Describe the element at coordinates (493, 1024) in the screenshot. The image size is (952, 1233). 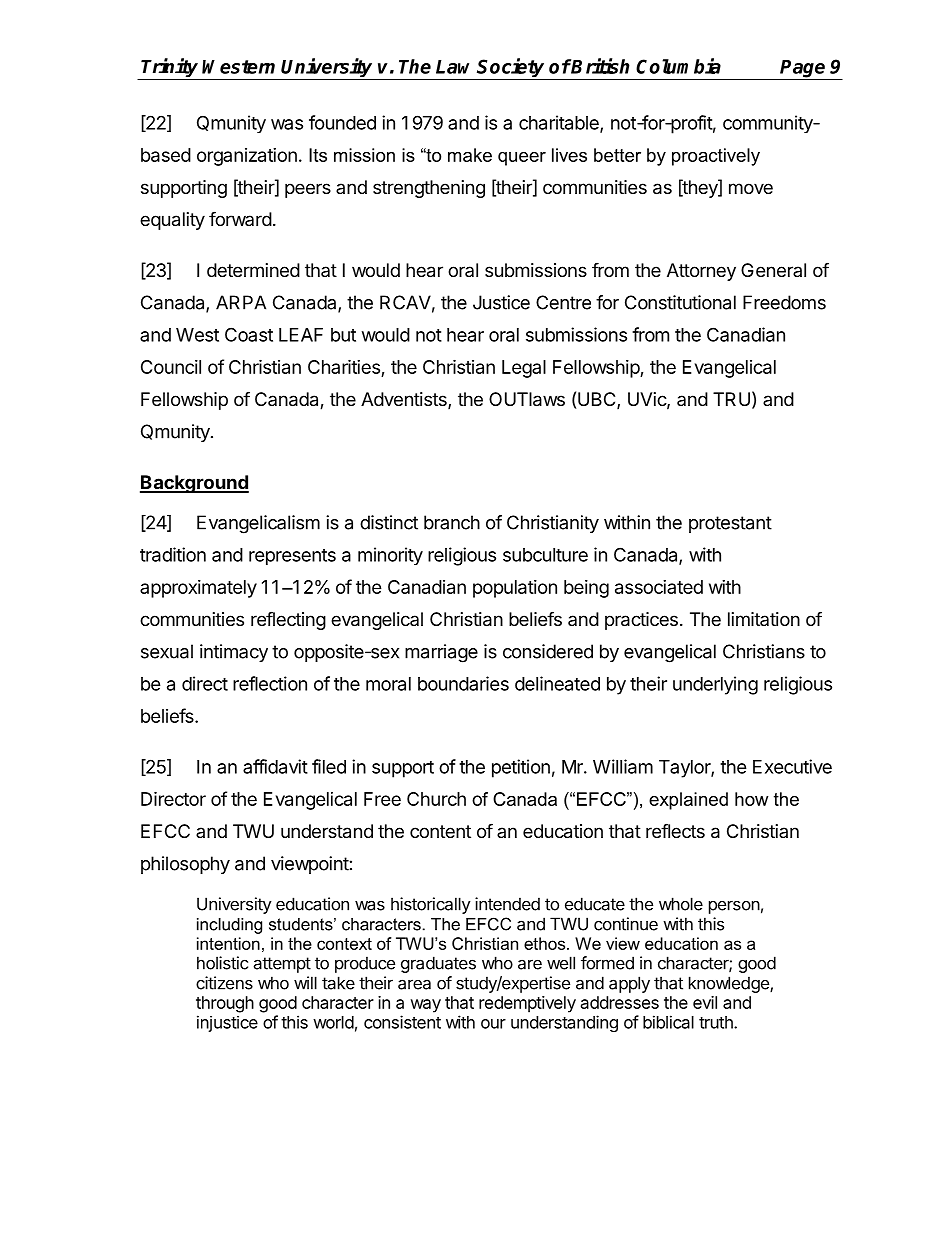
I see `our` at that location.
